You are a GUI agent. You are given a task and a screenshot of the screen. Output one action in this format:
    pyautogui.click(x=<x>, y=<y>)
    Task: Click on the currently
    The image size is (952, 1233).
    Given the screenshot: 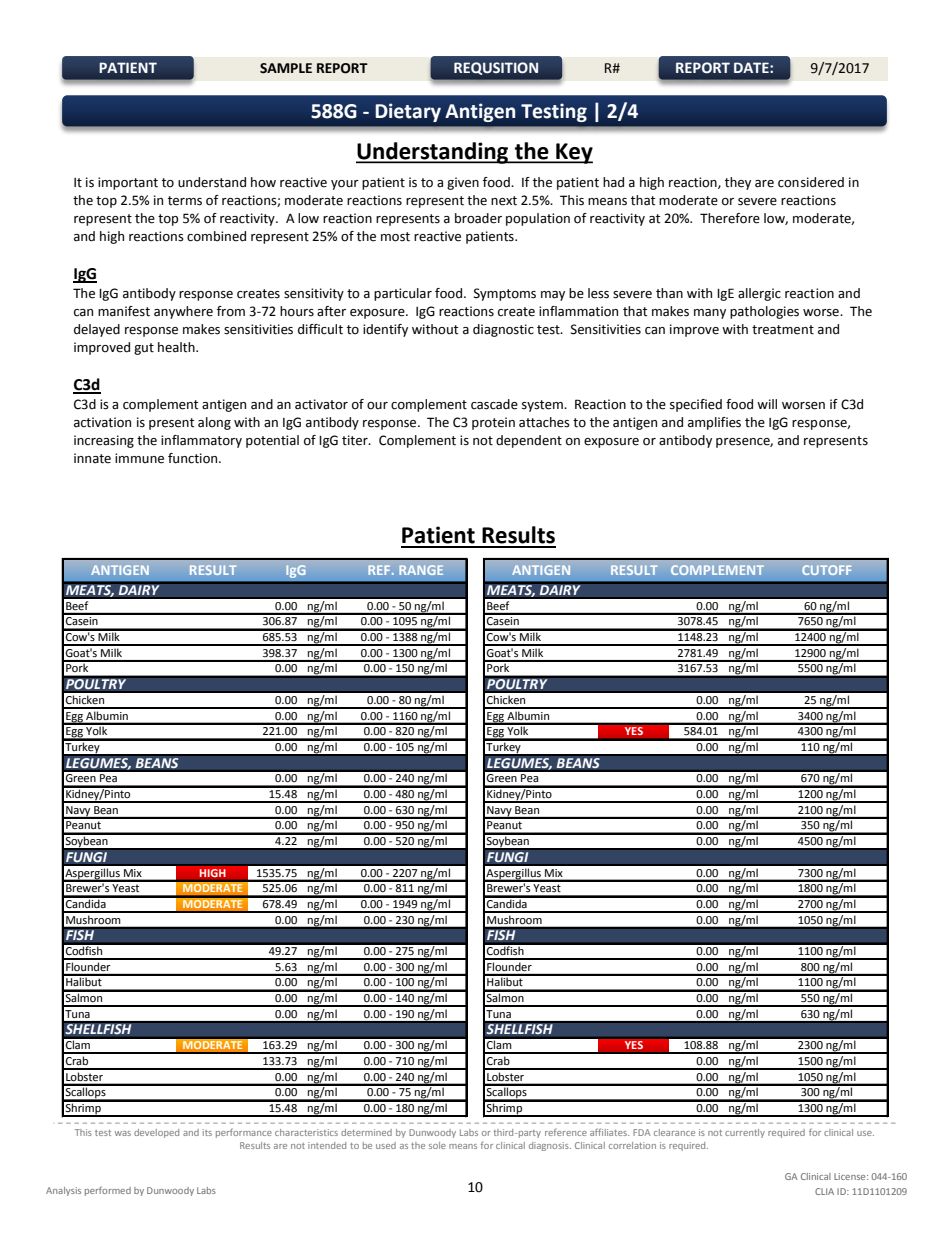 What is the action you would take?
    pyautogui.click(x=745, y=1133)
